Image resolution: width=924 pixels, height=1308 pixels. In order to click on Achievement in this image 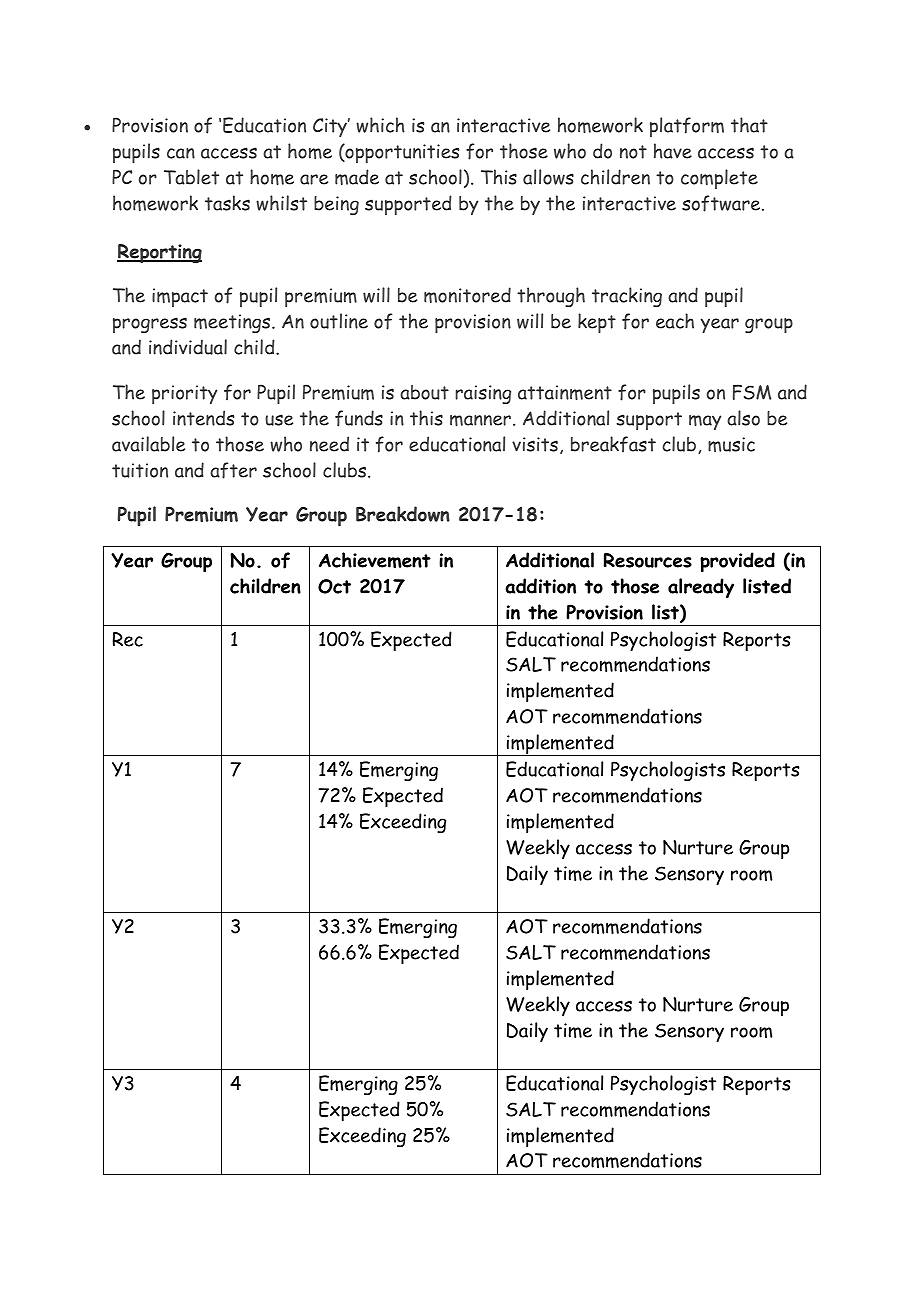, I will do `click(375, 560)`.
